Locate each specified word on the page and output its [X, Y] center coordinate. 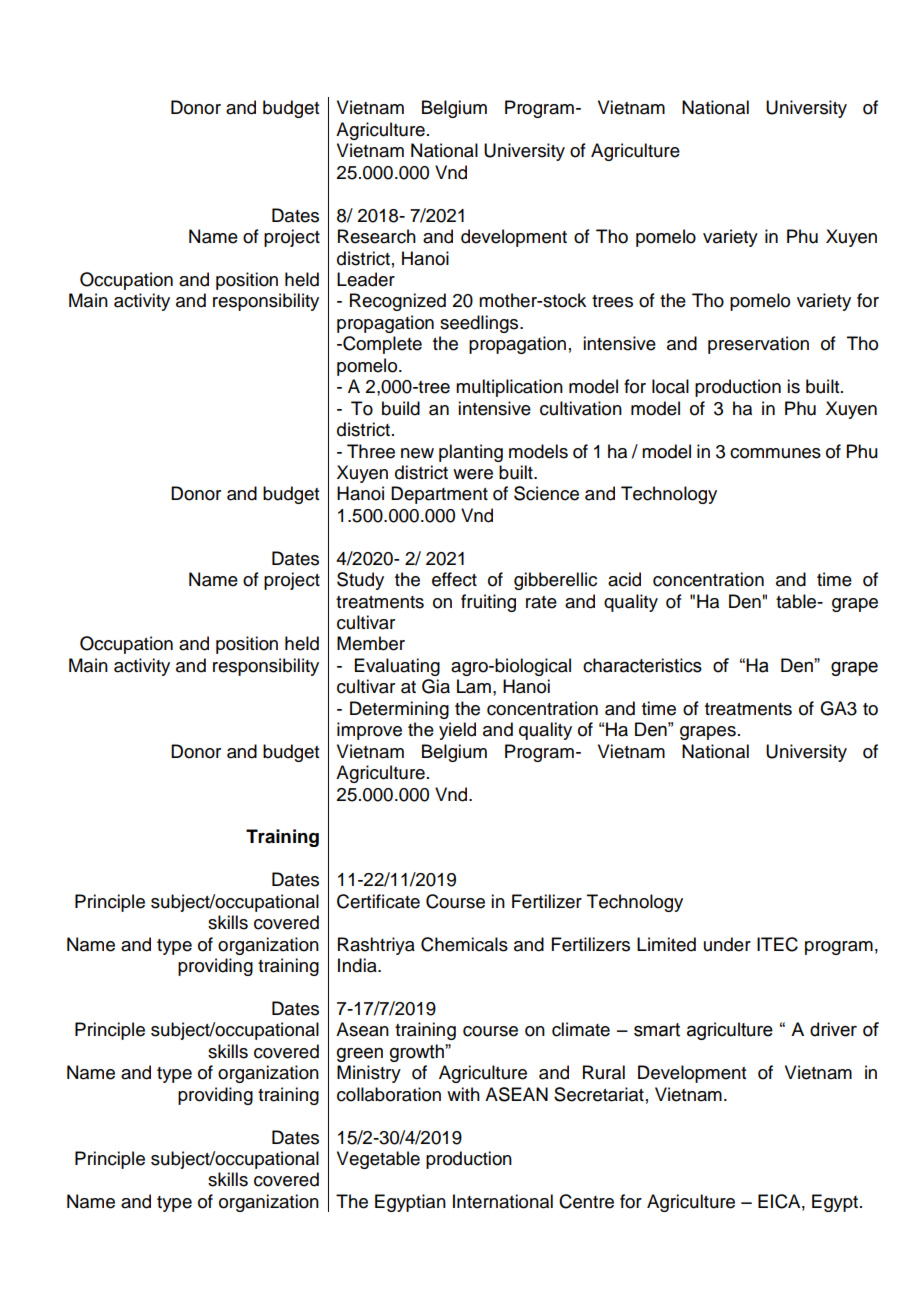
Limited [666, 944]
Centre [586, 1201]
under [727, 944]
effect [454, 579]
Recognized [398, 302]
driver [833, 1029]
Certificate [378, 901]
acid [624, 579]
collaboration [389, 1094]
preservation [758, 345]
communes [775, 453]
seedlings [480, 324]
